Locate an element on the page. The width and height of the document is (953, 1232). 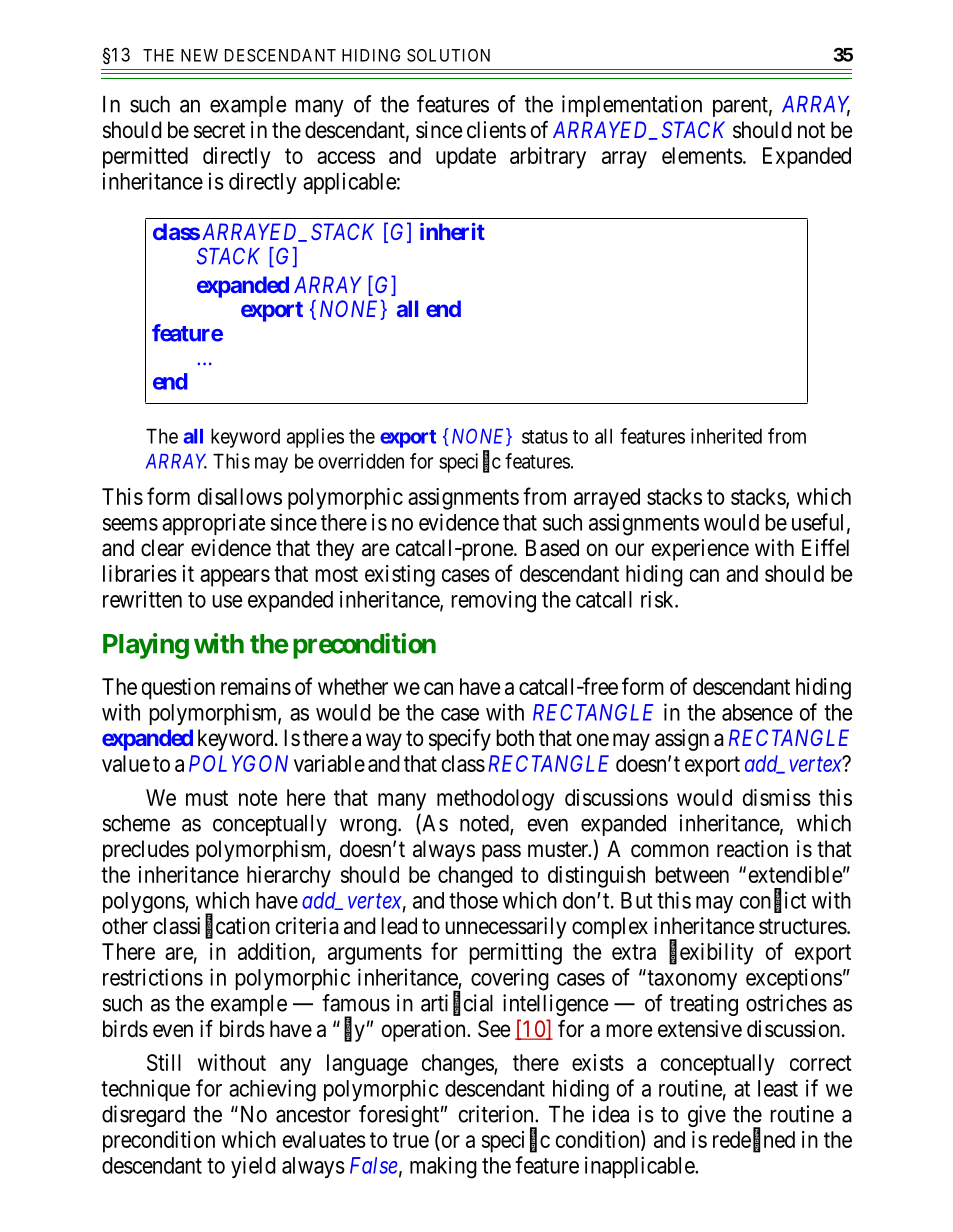
status is located at coordinates (545, 437).
